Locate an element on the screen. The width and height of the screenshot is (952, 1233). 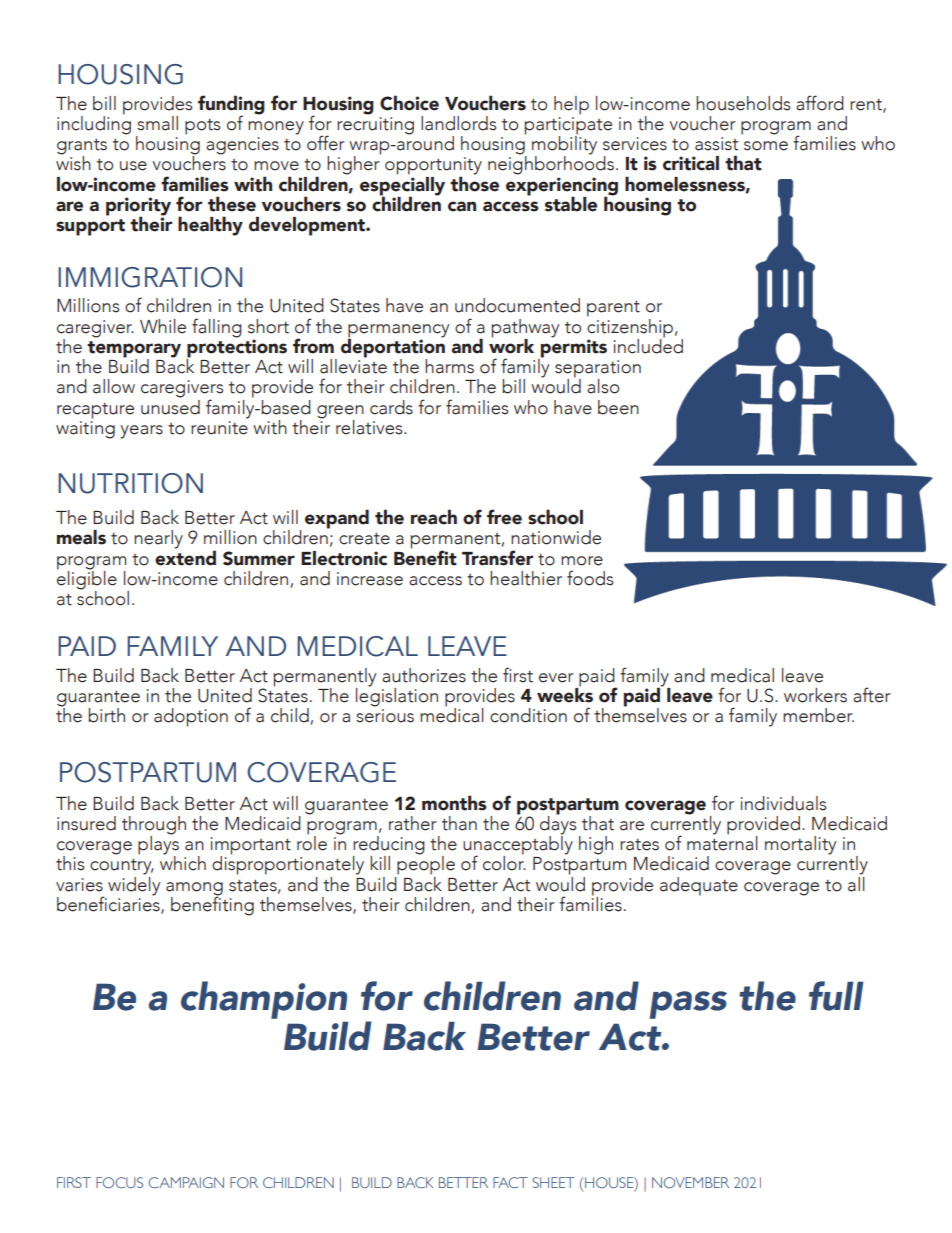
NOVEMBER is located at coordinates (690, 1182).
